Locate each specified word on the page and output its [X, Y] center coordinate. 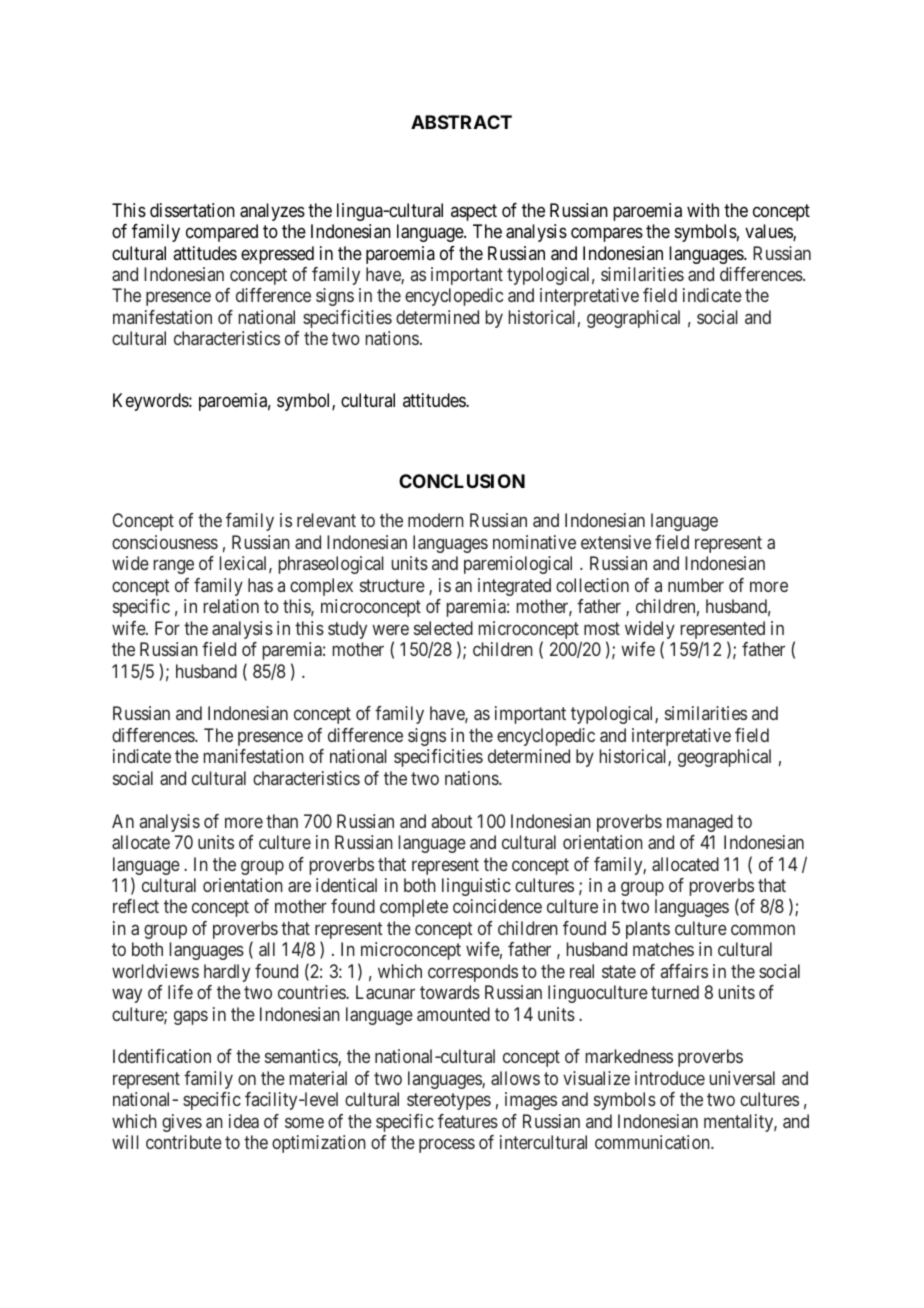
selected [443, 628]
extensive [616, 542]
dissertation [192, 210]
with [703, 210]
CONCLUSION [462, 481]
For [167, 628]
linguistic [476, 887]
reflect [136, 906]
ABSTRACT [461, 122]
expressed [277, 255]
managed [700, 823]
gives [182, 1123]
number [696, 585]
